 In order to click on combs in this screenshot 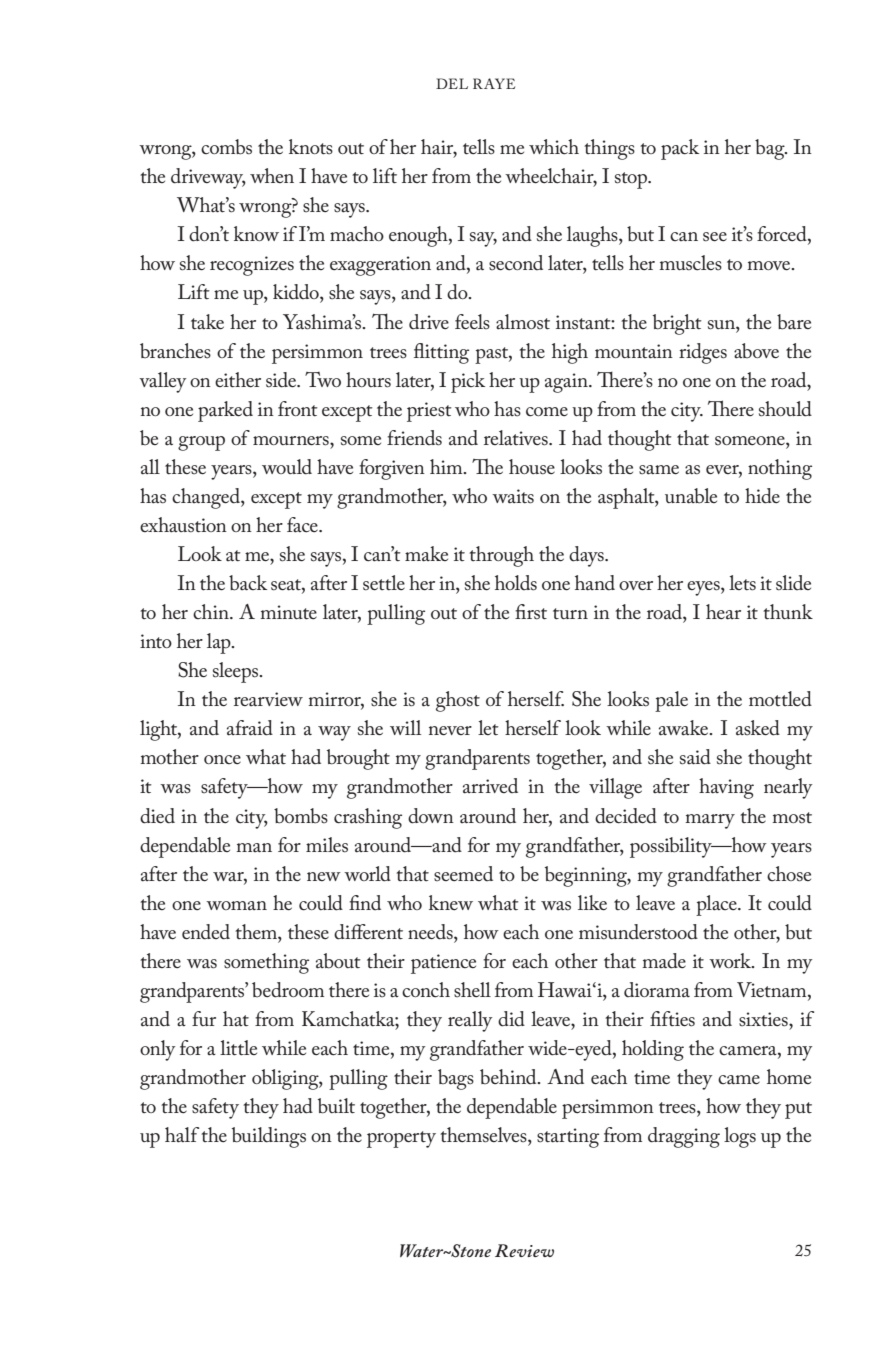, I will do `click(226, 147)`.
